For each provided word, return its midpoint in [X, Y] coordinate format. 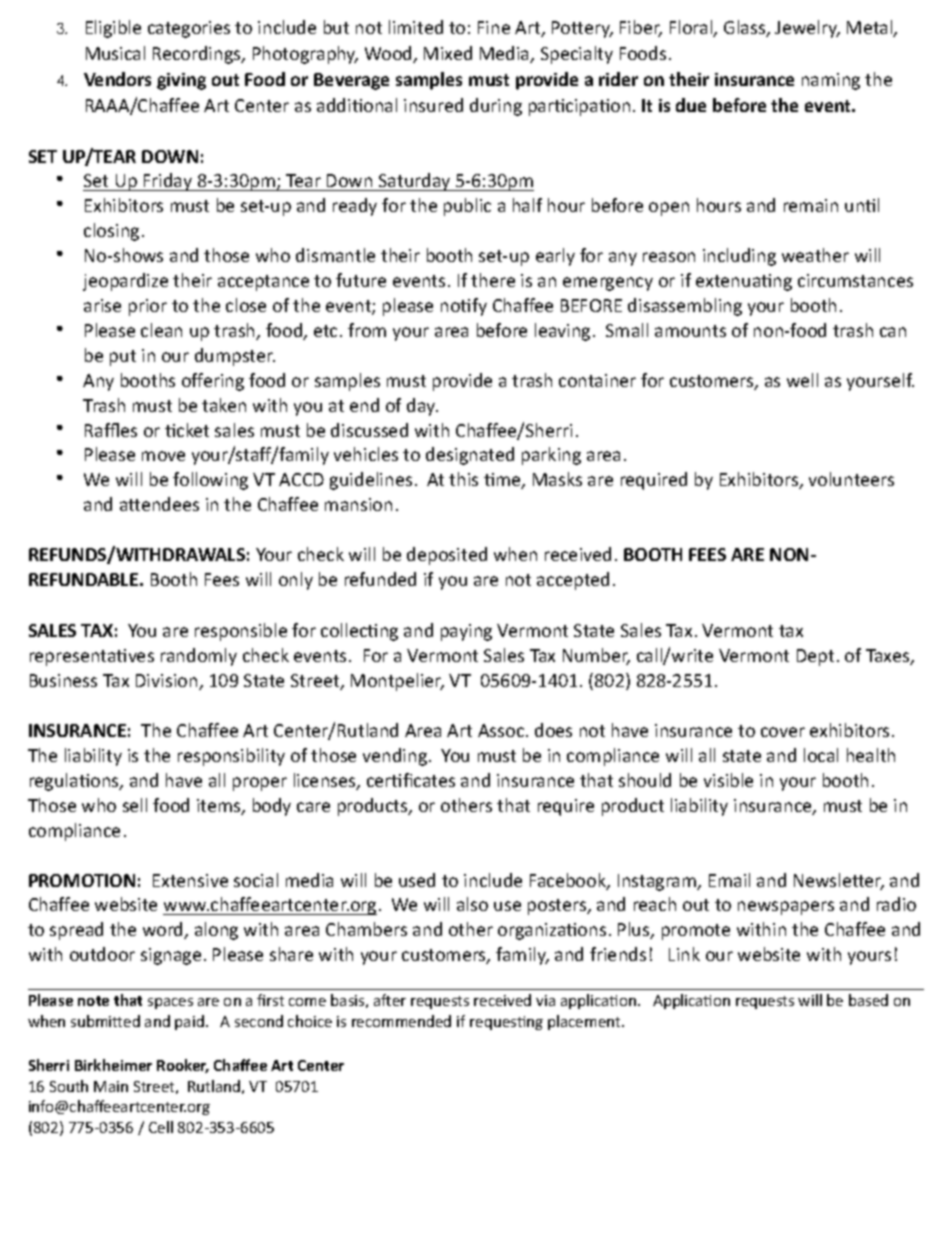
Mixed [448, 53]
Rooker [183, 1066]
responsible [241, 632]
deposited [447, 556]
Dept [815, 657]
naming [831, 81]
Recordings [198, 55]
